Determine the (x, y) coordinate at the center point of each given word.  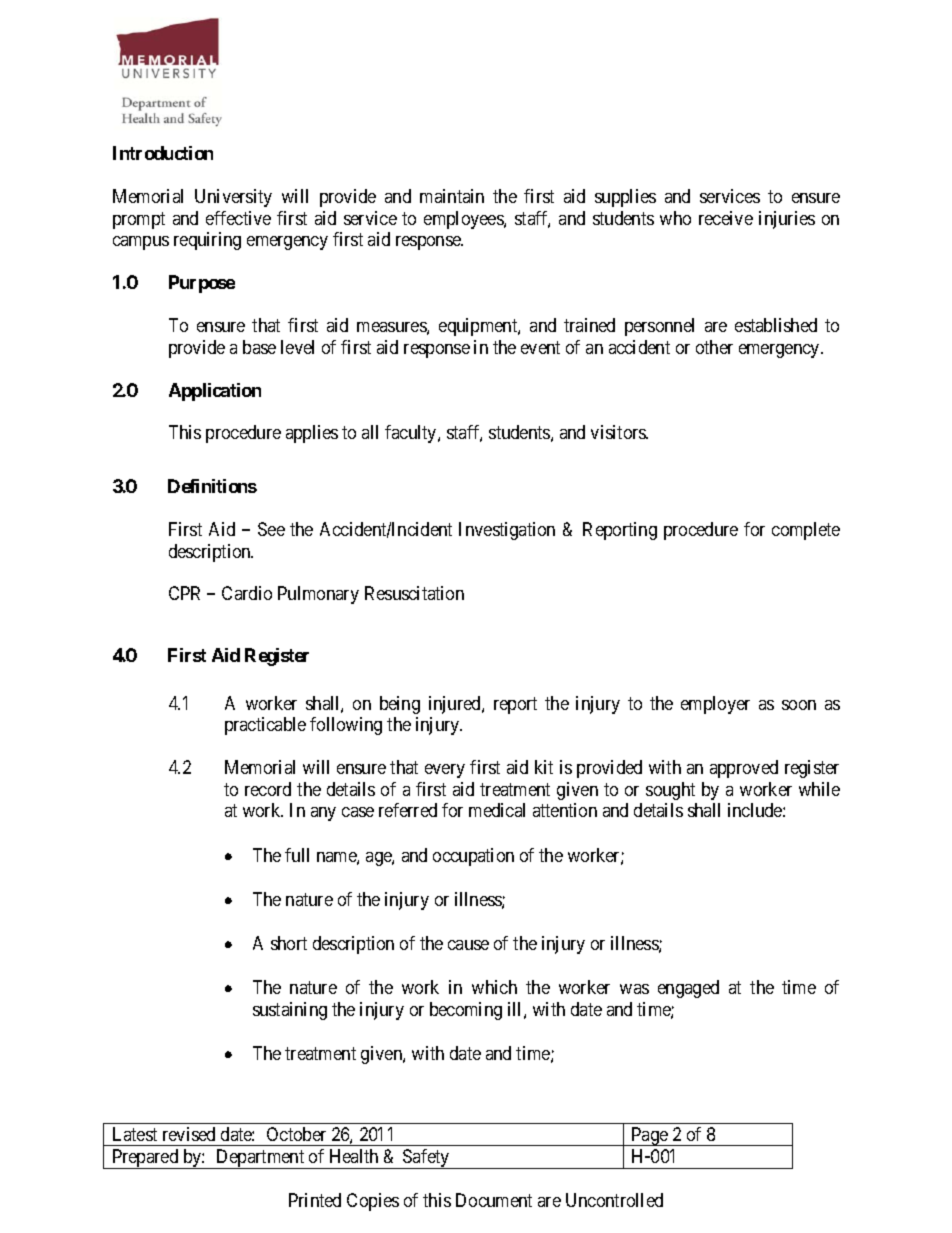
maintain (452, 196)
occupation (473, 857)
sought (670, 791)
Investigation (507, 531)
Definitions (212, 486)
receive (726, 218)
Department (260, 1159)
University (233, 198)
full (297, 855)
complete (806, 531)
